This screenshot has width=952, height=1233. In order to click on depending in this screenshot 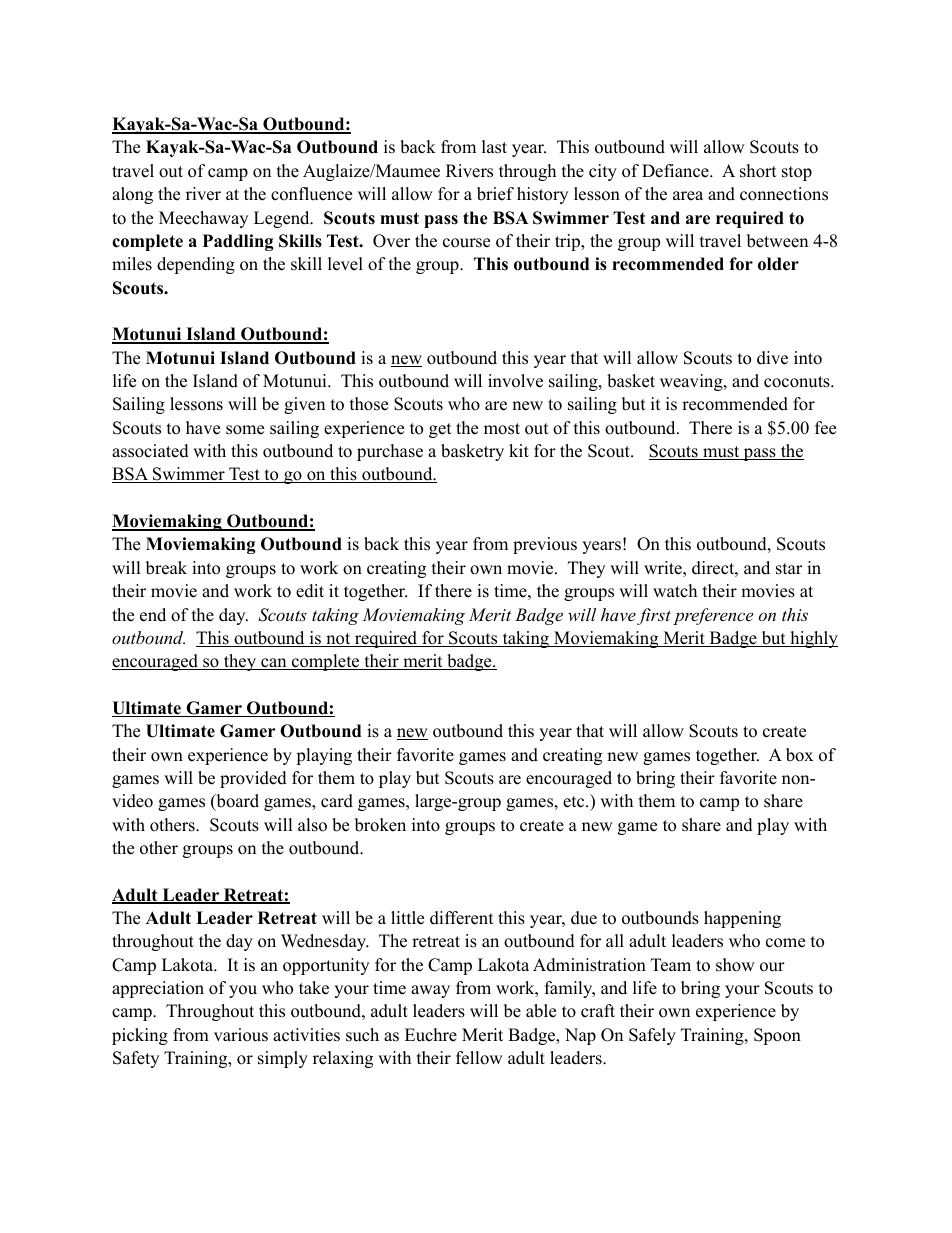, I will do `click(196, 265)`.
